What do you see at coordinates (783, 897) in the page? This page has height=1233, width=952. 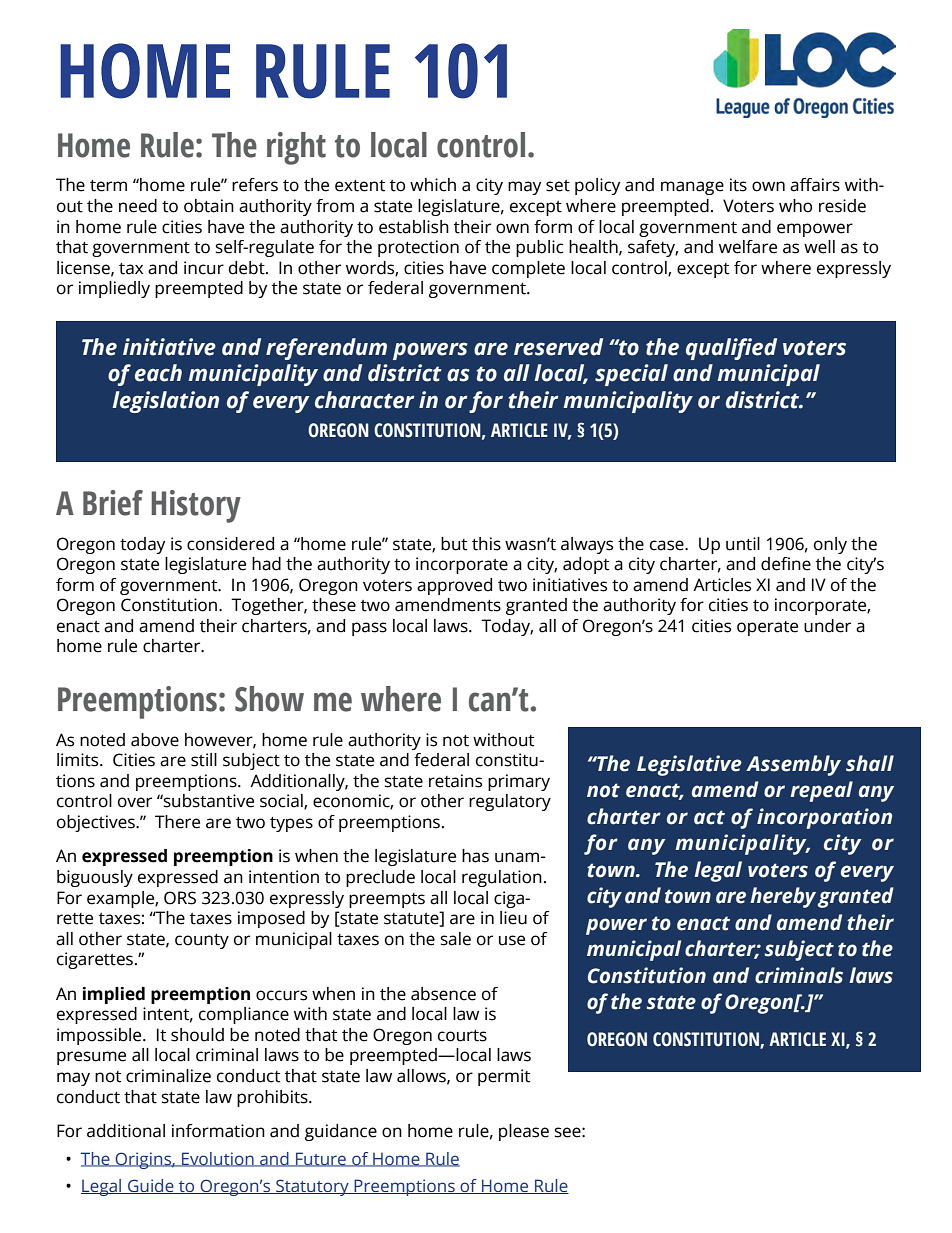 I see `hereby` at bounding box center [783, 897].
